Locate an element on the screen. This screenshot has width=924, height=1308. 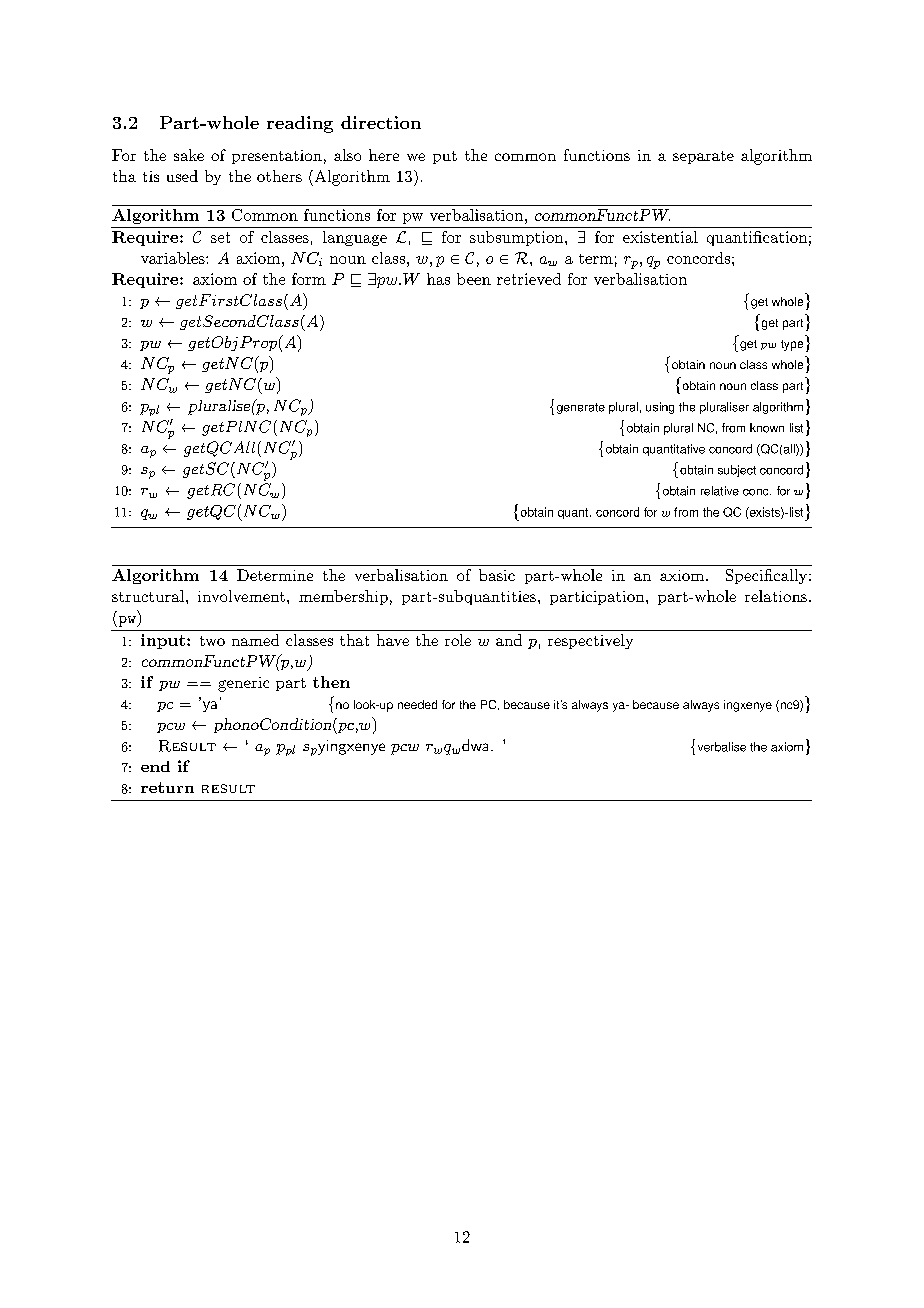
using is located at coordinates (660, 408).
